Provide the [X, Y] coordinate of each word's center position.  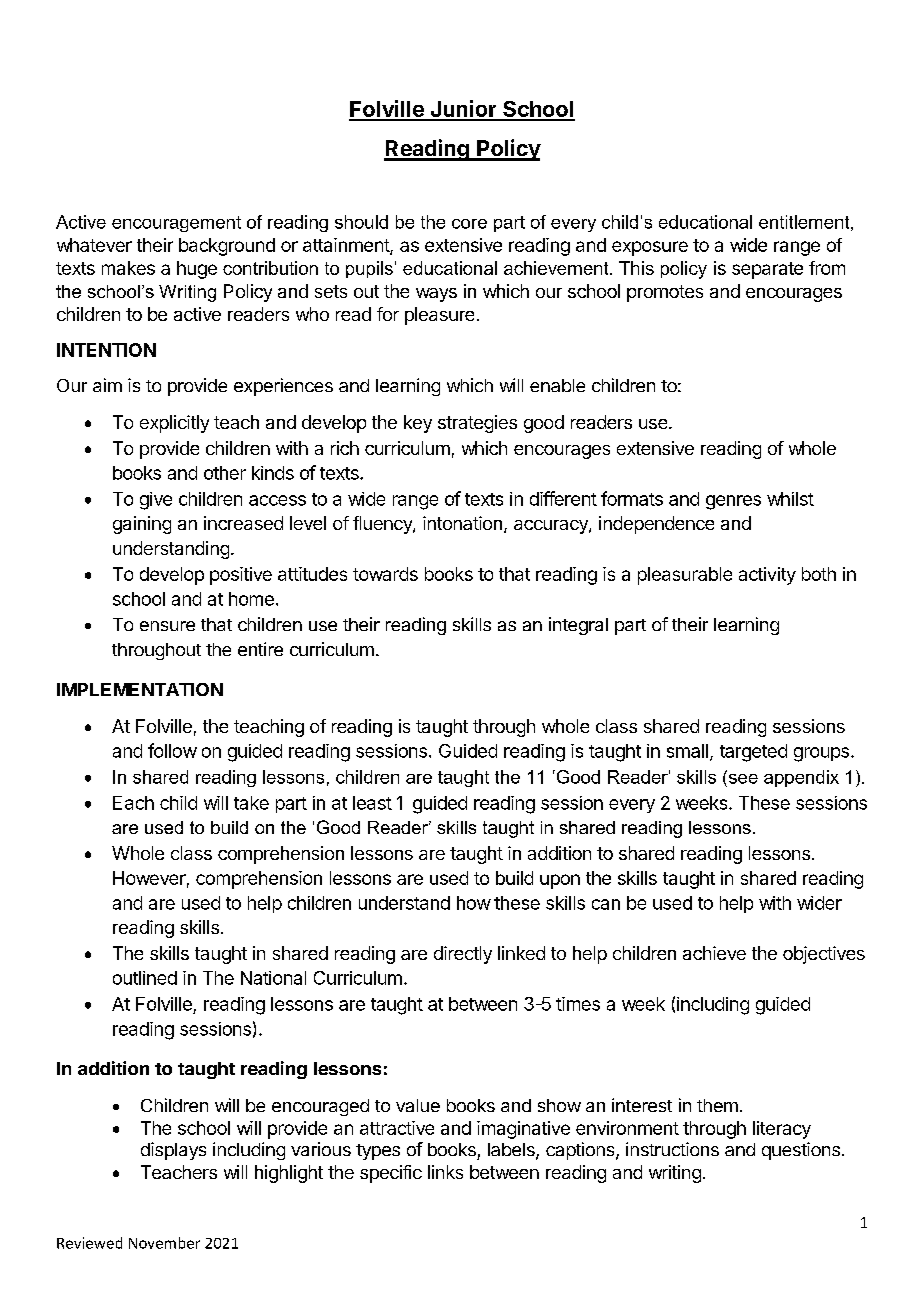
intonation [462, 523]
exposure [650, 248]
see [742, 777]
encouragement [176, 224]
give [156, 501]
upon [560, 881]
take [251, 803]
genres [733, 502]
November [164, 1243]
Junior [463, 110]
